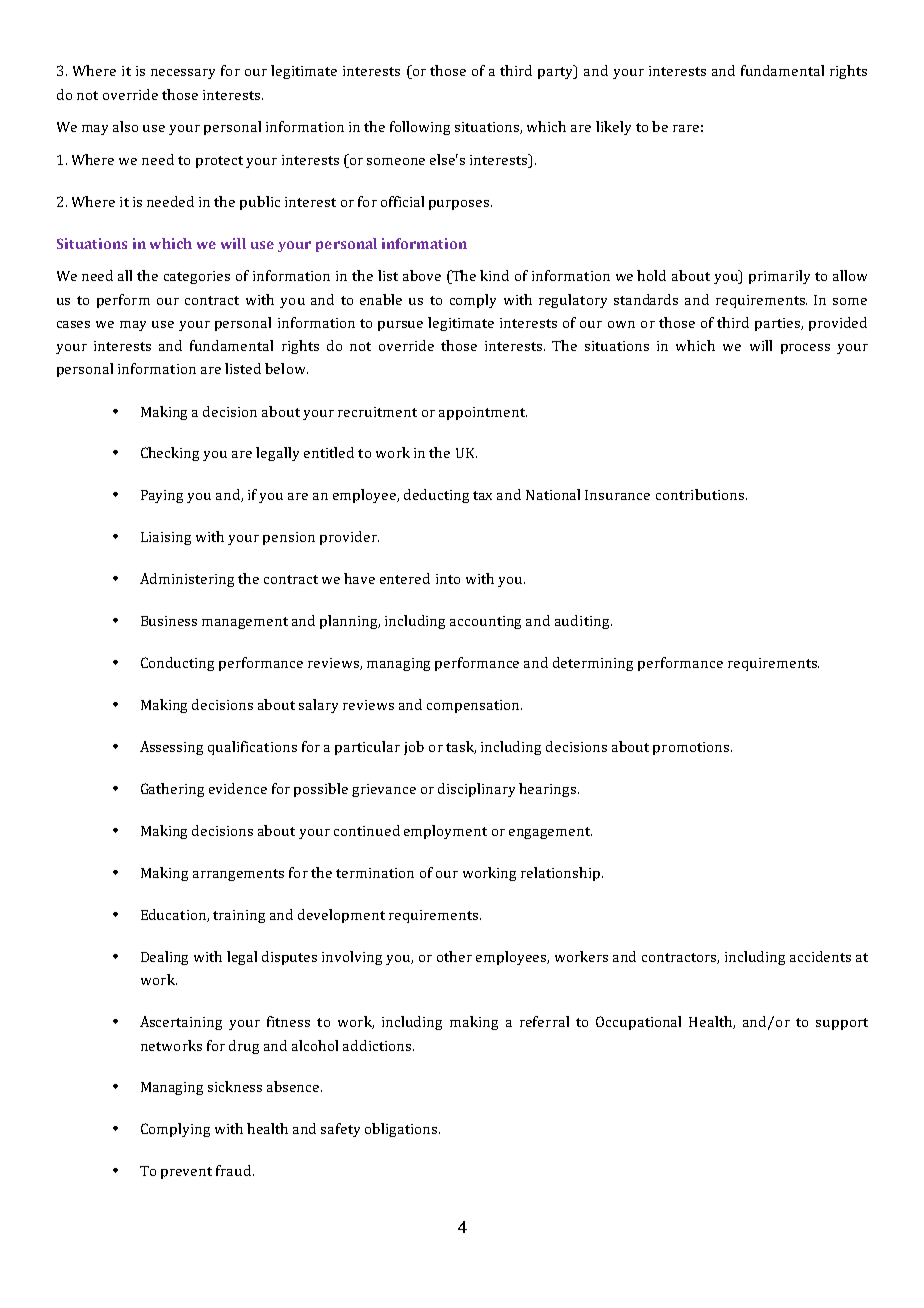  What do you see at coordinates (186, 1173) in the image?
I see `prevent` at bounding box center [186, 1173].
